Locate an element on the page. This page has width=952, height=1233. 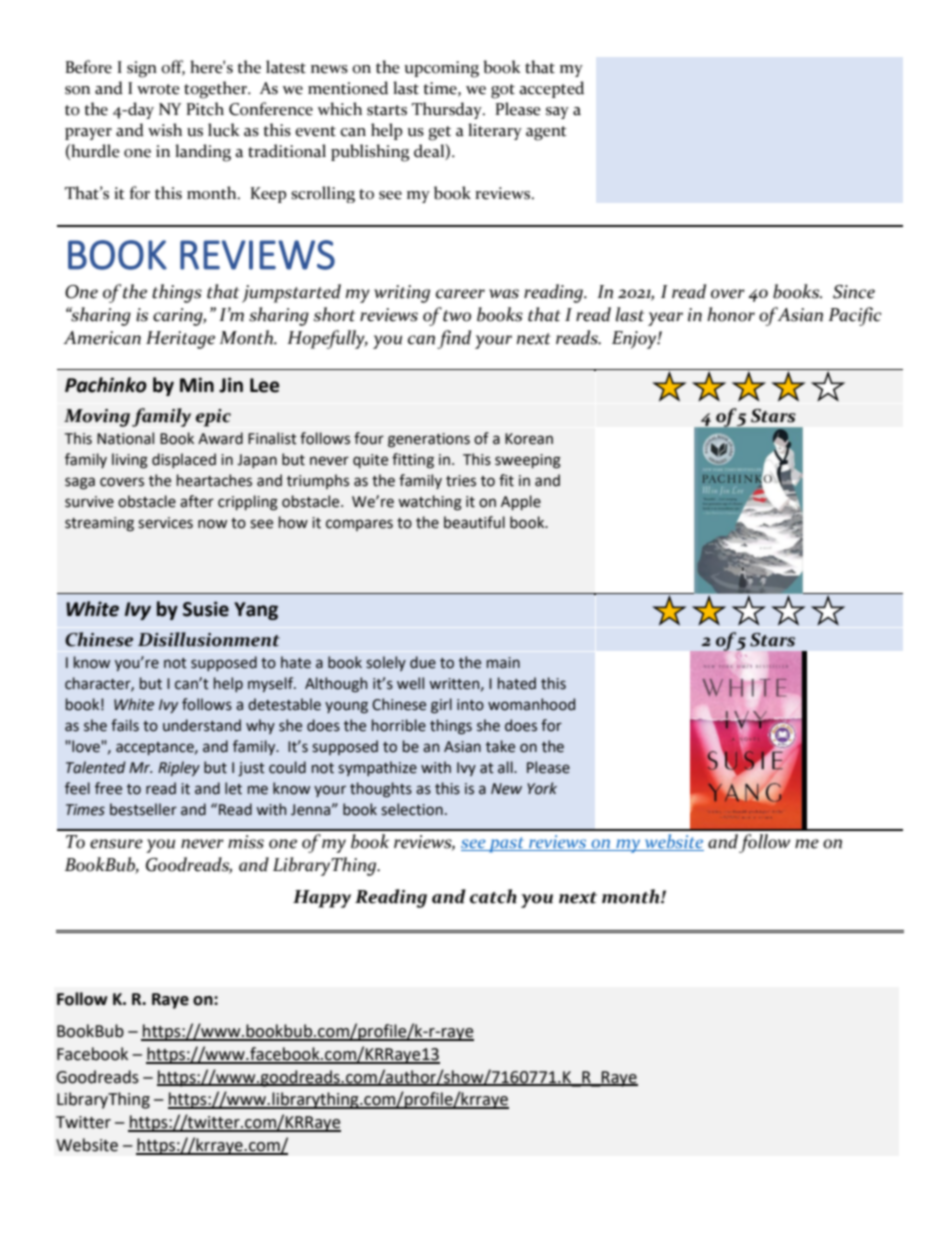
womanhood is located at coordinates (531, 704).
